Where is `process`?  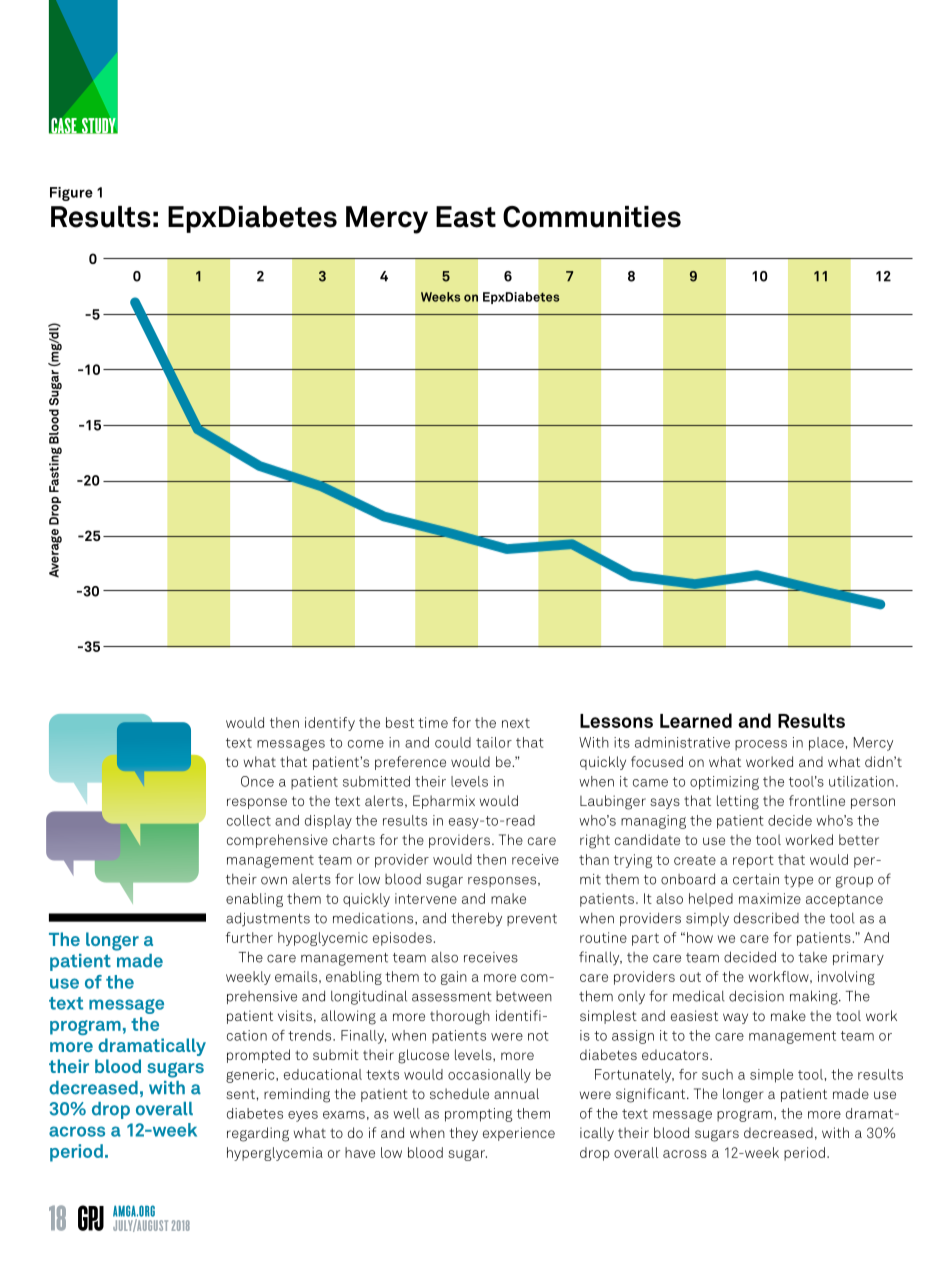
process is located at coordinates (761, 745).
